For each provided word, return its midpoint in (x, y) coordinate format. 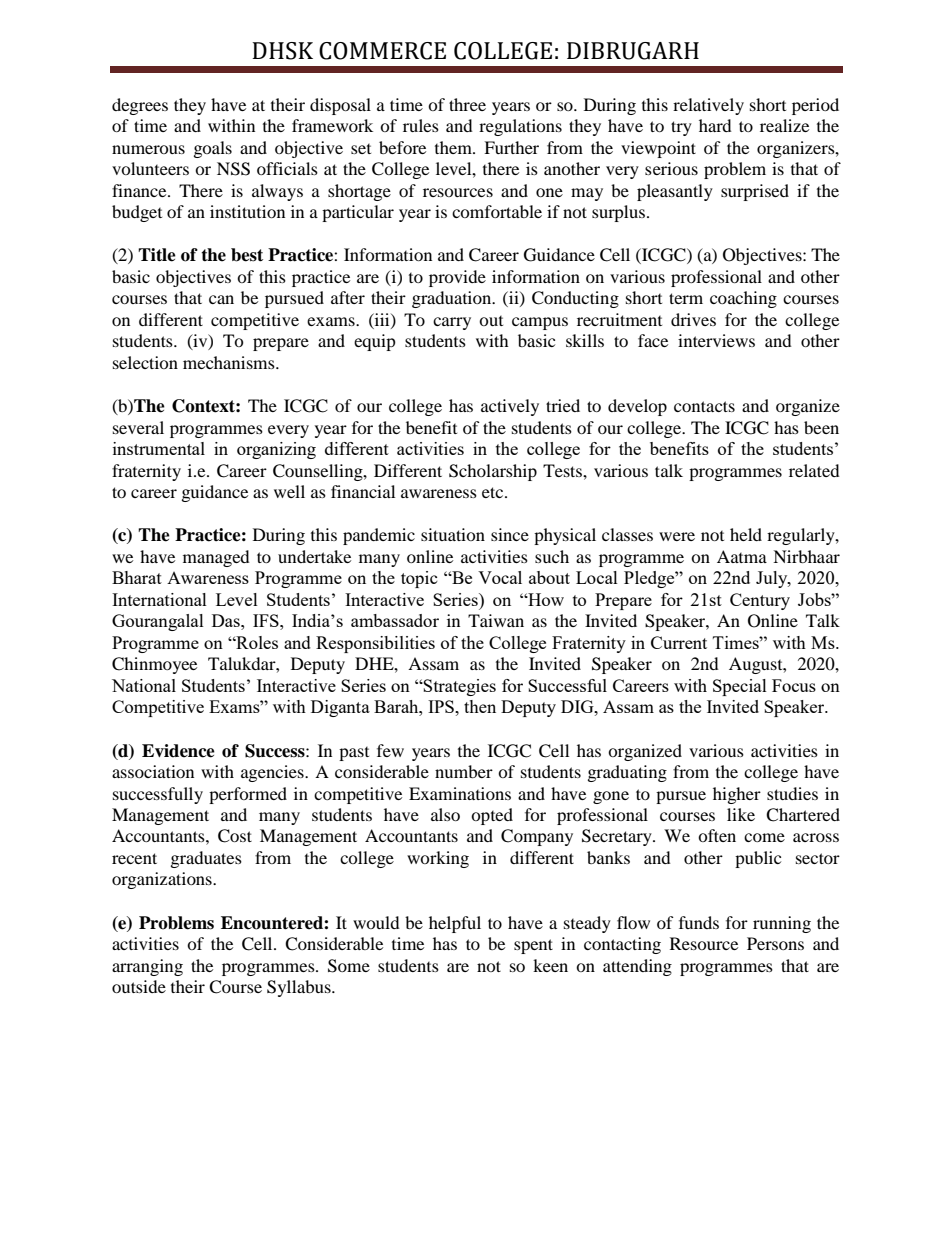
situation (453, 534)
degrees (140, 106)
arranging (147, 967)
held (746, 534)
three (467, 104)
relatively (708, 106)
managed (216, 558)
